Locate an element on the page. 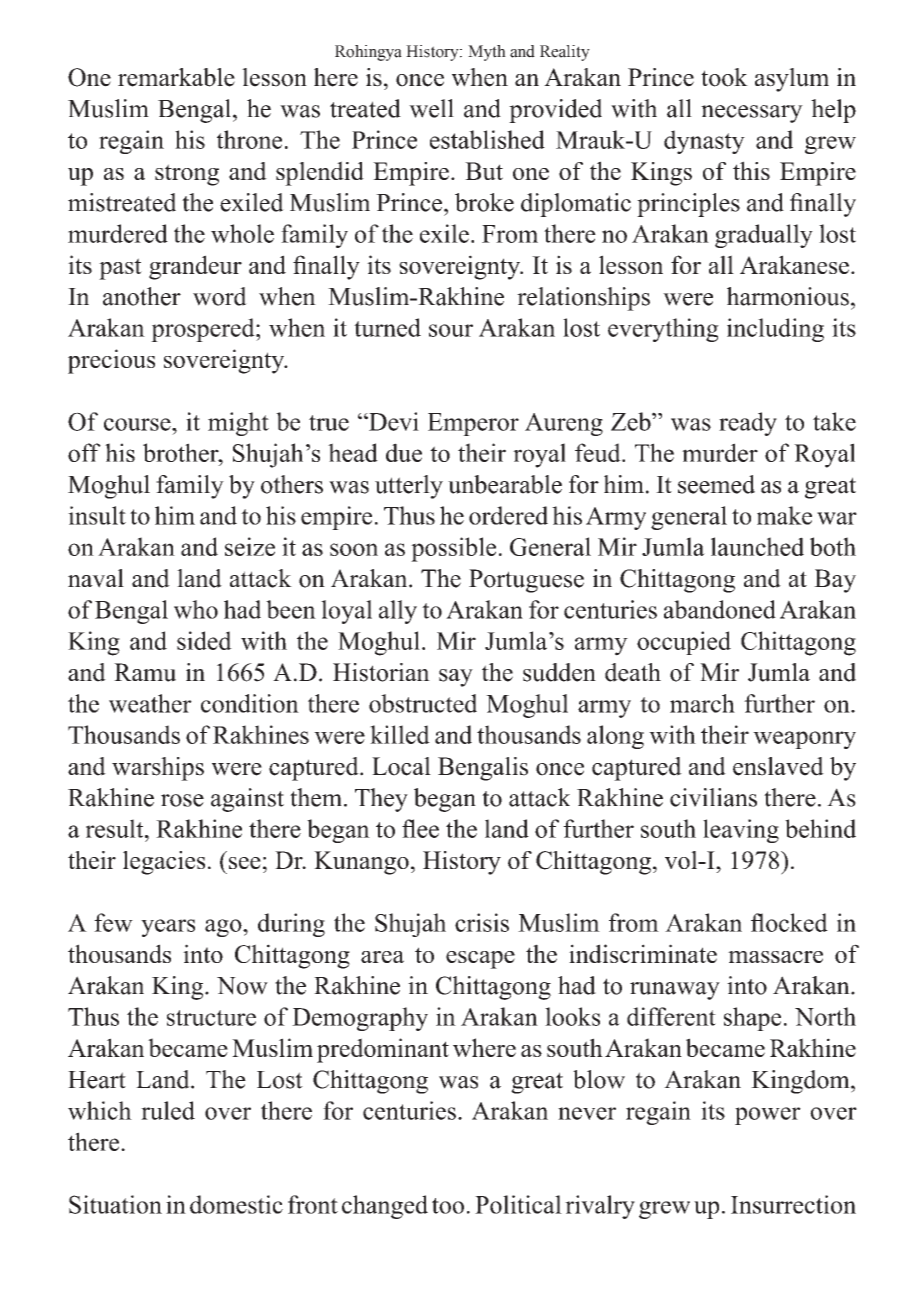 This image has width=924, height=1307. took is located at coordinates (724, 77).
